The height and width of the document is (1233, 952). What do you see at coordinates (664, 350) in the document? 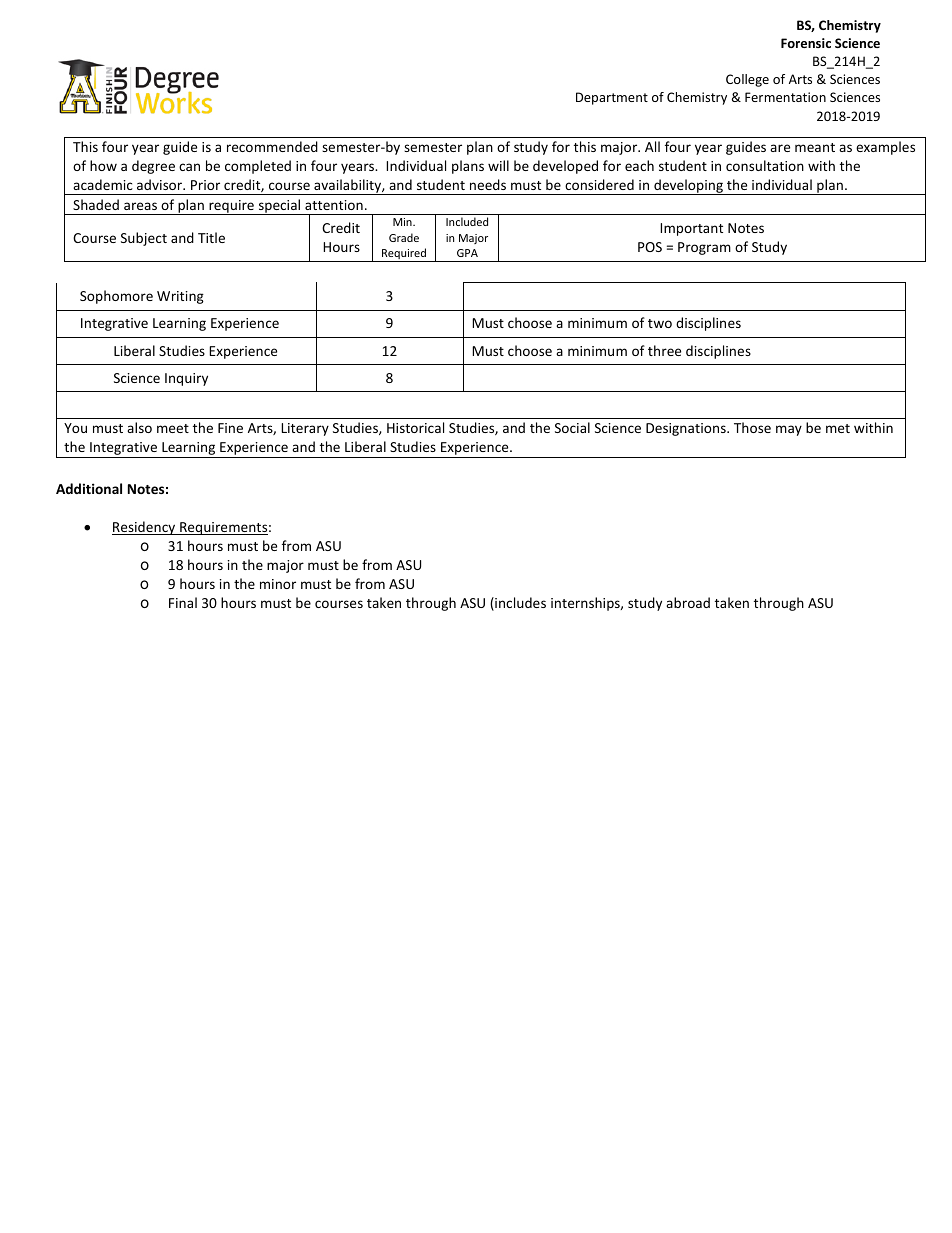
I see `three` at bounding box center [664, 350].
